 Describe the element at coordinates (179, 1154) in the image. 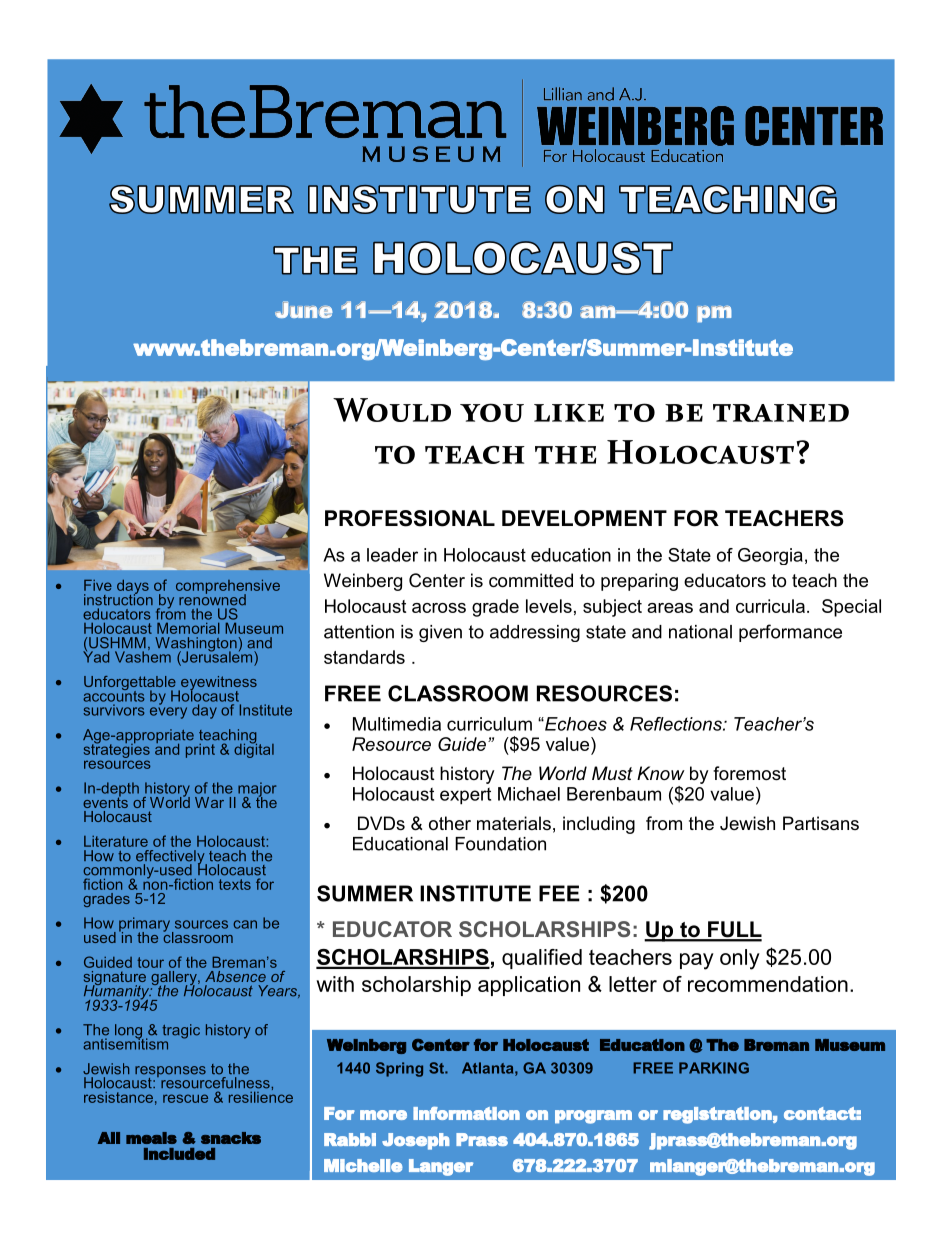

I see `included` at that location.
